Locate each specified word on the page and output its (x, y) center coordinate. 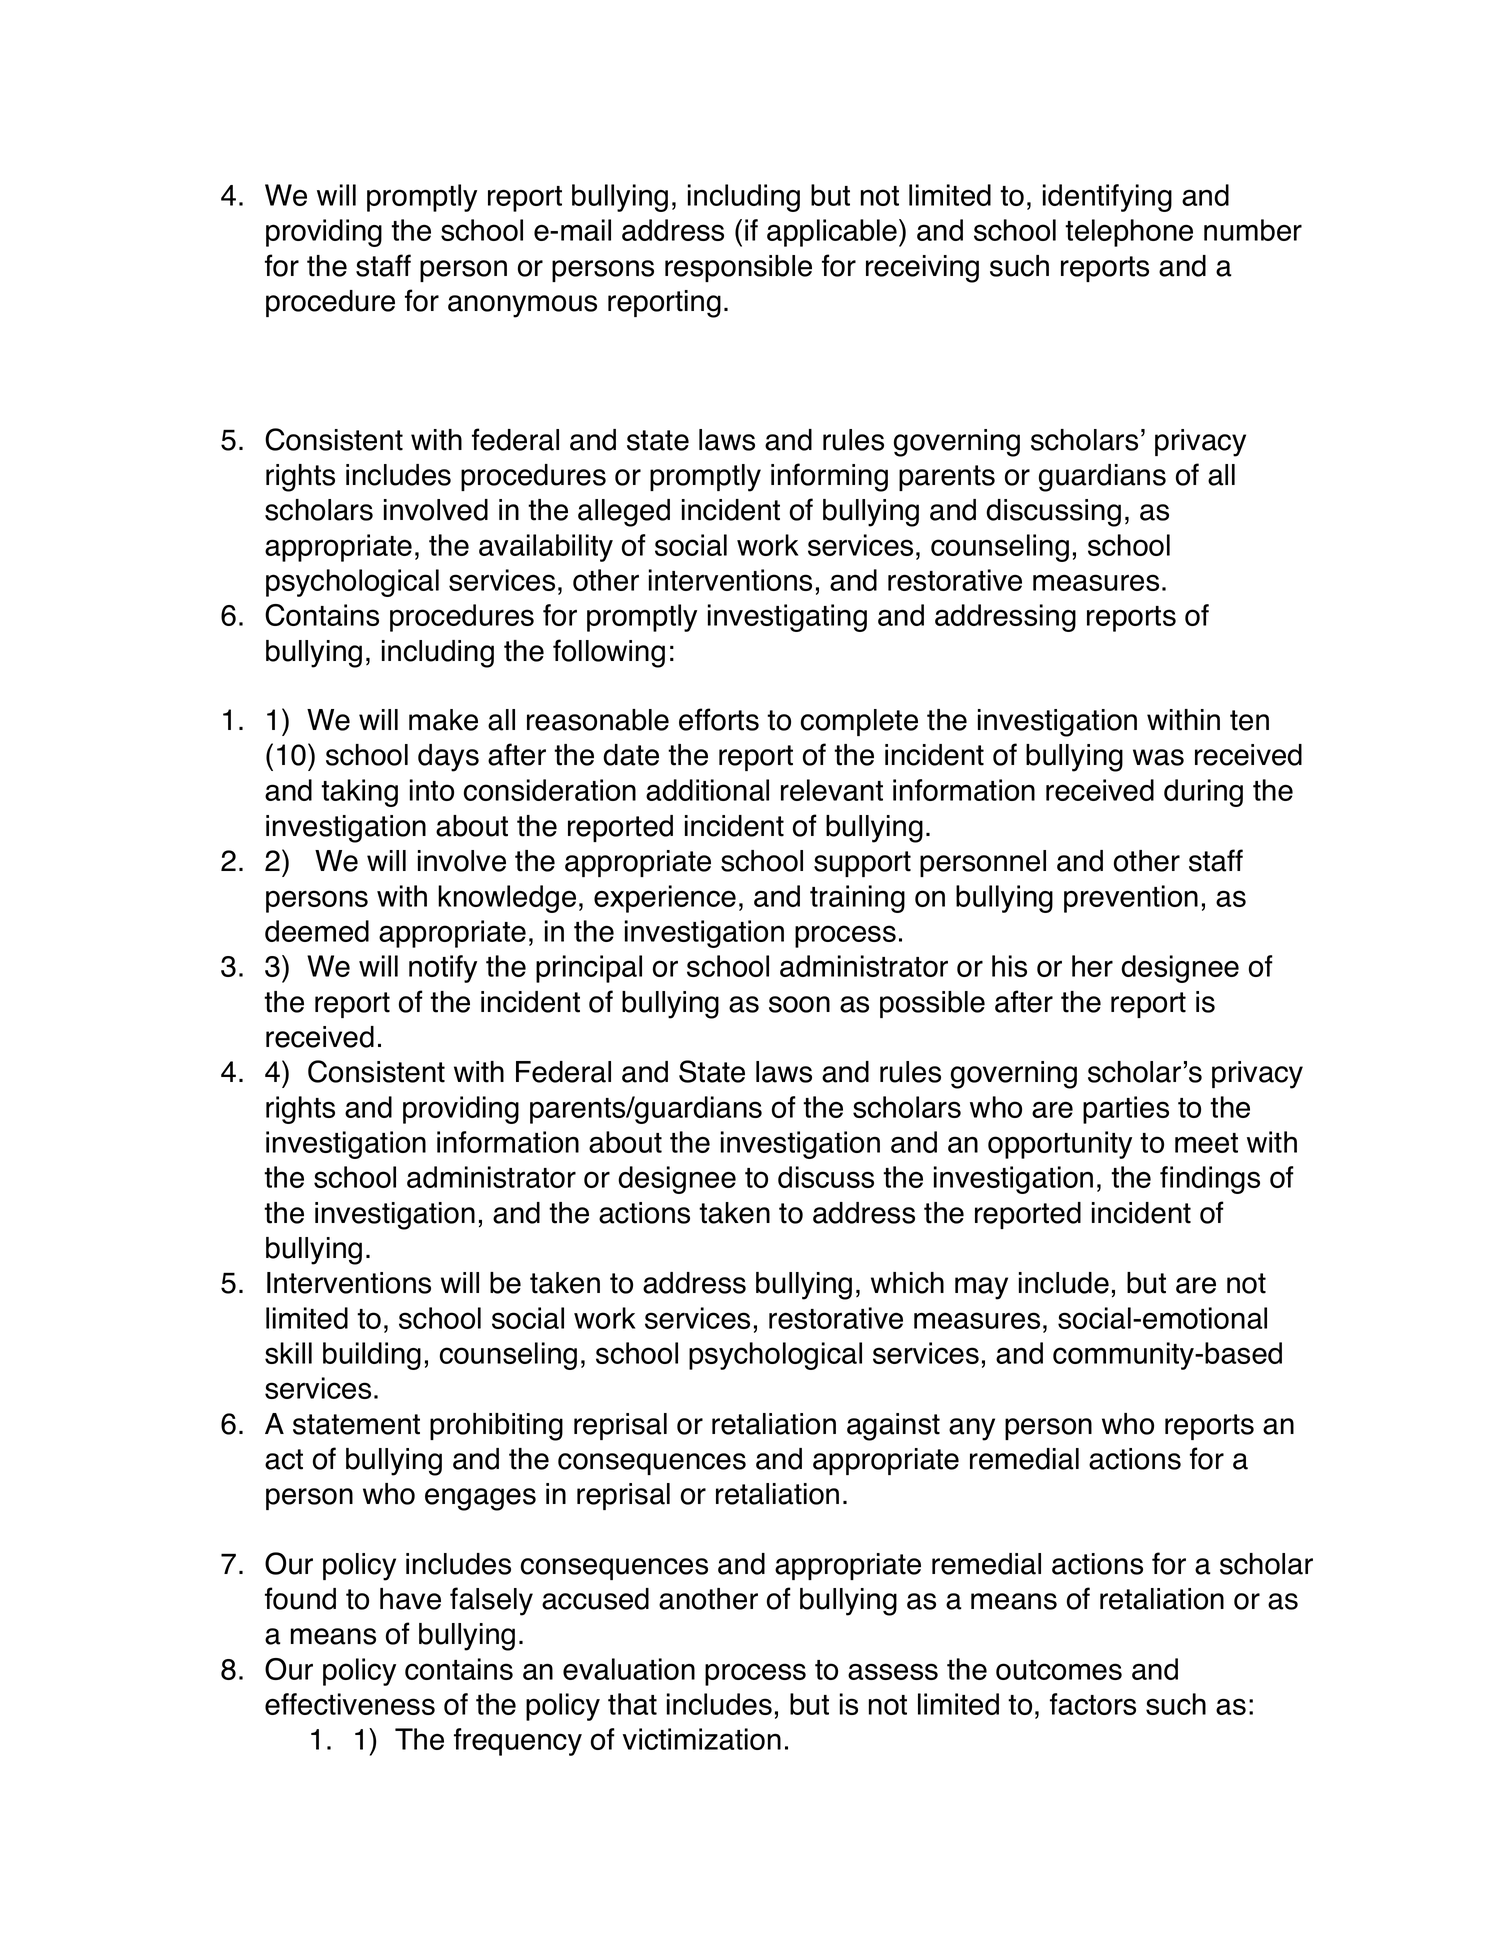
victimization (702, 1739)
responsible (738, 268)
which (907, 1283)
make (443, 720)
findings (1210, 1180)
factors (1093, 1704)
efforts (719, 719)
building (372, 1356)
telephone (1129, 233)
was (1158, 757)
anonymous (522, 306)
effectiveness (350, 1704)
